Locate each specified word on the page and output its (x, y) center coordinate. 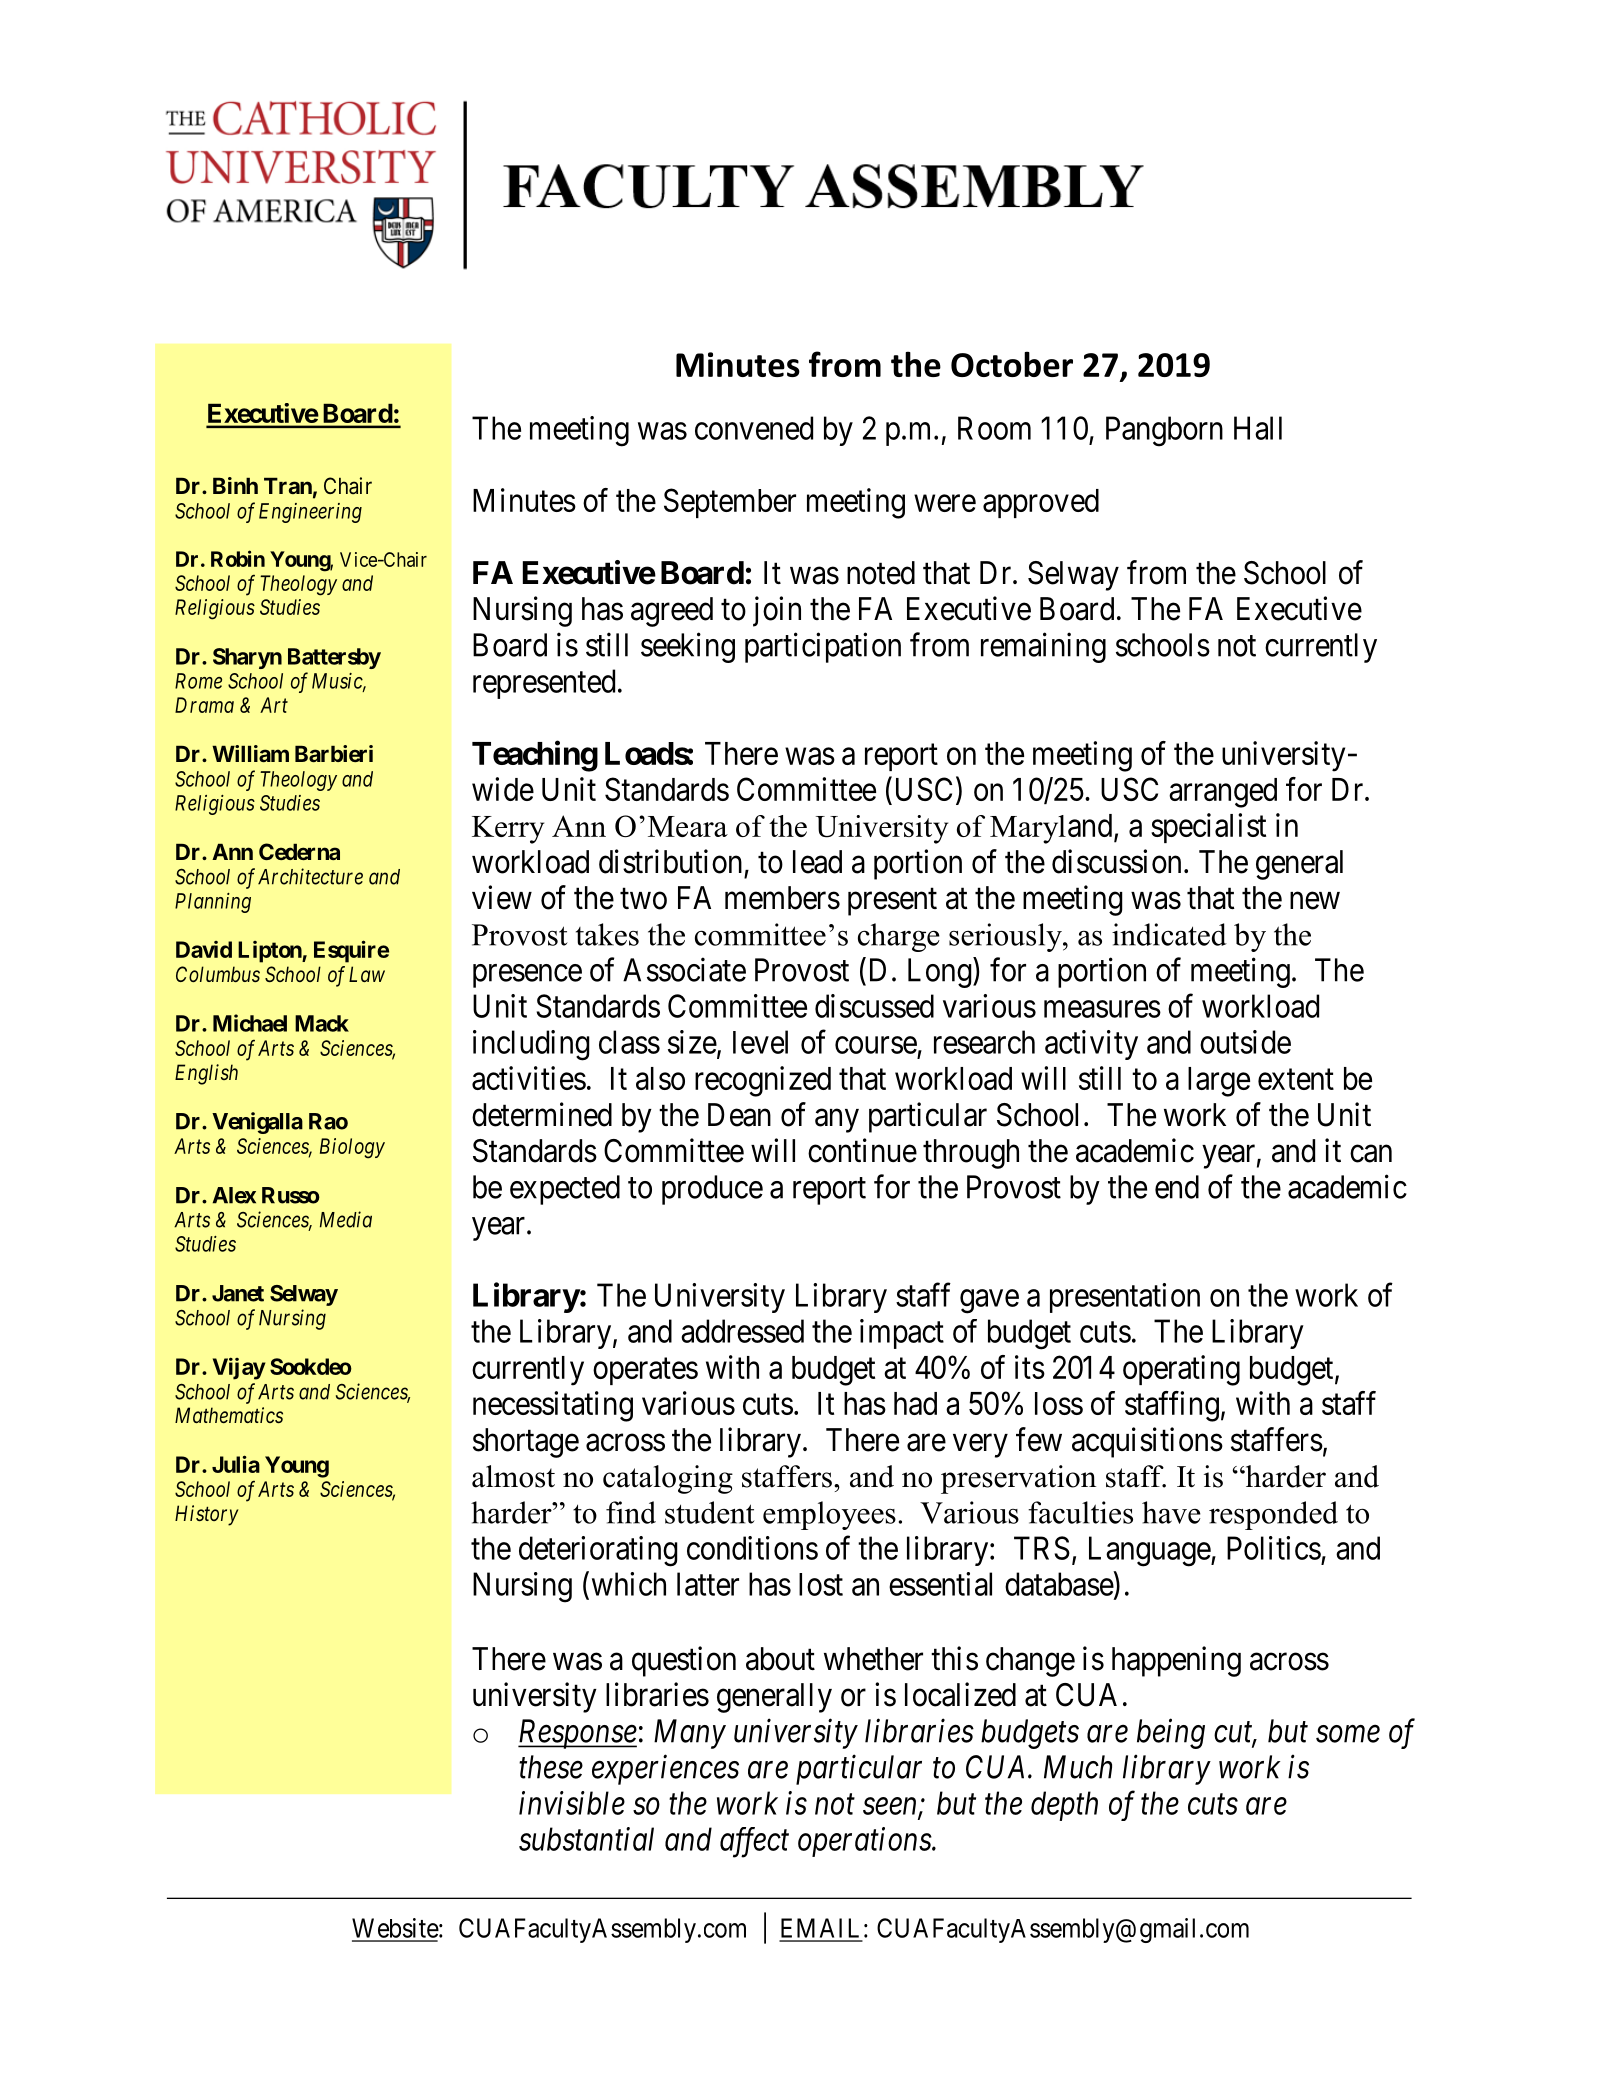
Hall (1258, 428)
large (1219, 1082)
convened (754, 428)
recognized (763, 1081)
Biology (352, 1148)
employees (829, 1515)
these (551, 1767)
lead (817, 862)
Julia (236, 1464)
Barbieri (334, 753)
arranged (1223, 793)
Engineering (310, 513)
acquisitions (1147, 1442)
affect (754, 1842)
